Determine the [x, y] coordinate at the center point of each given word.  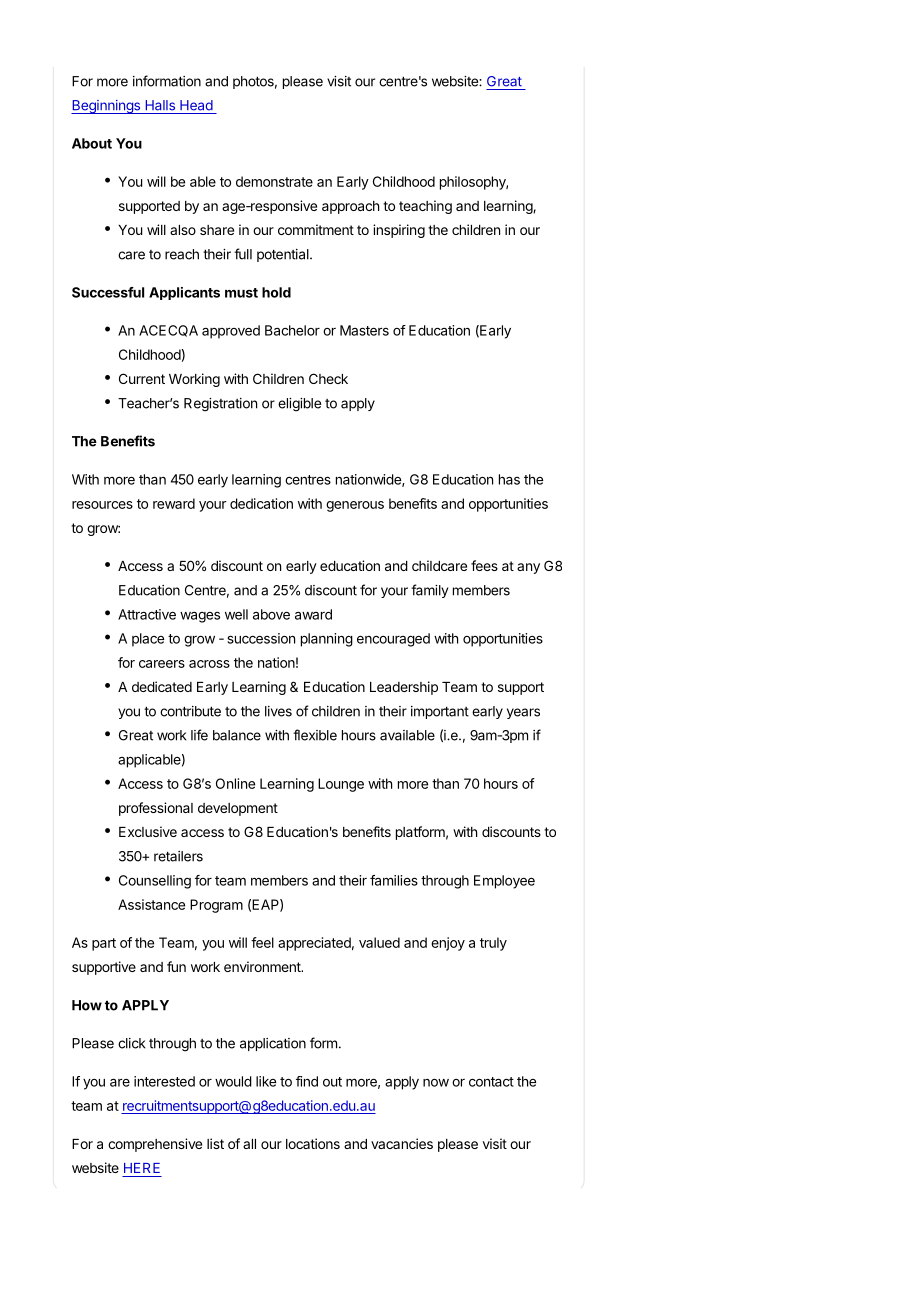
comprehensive [155, 1145]
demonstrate [274, 181]
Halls [160, 105]
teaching [425, 207]
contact [491, 1082]
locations [313, 1143]
